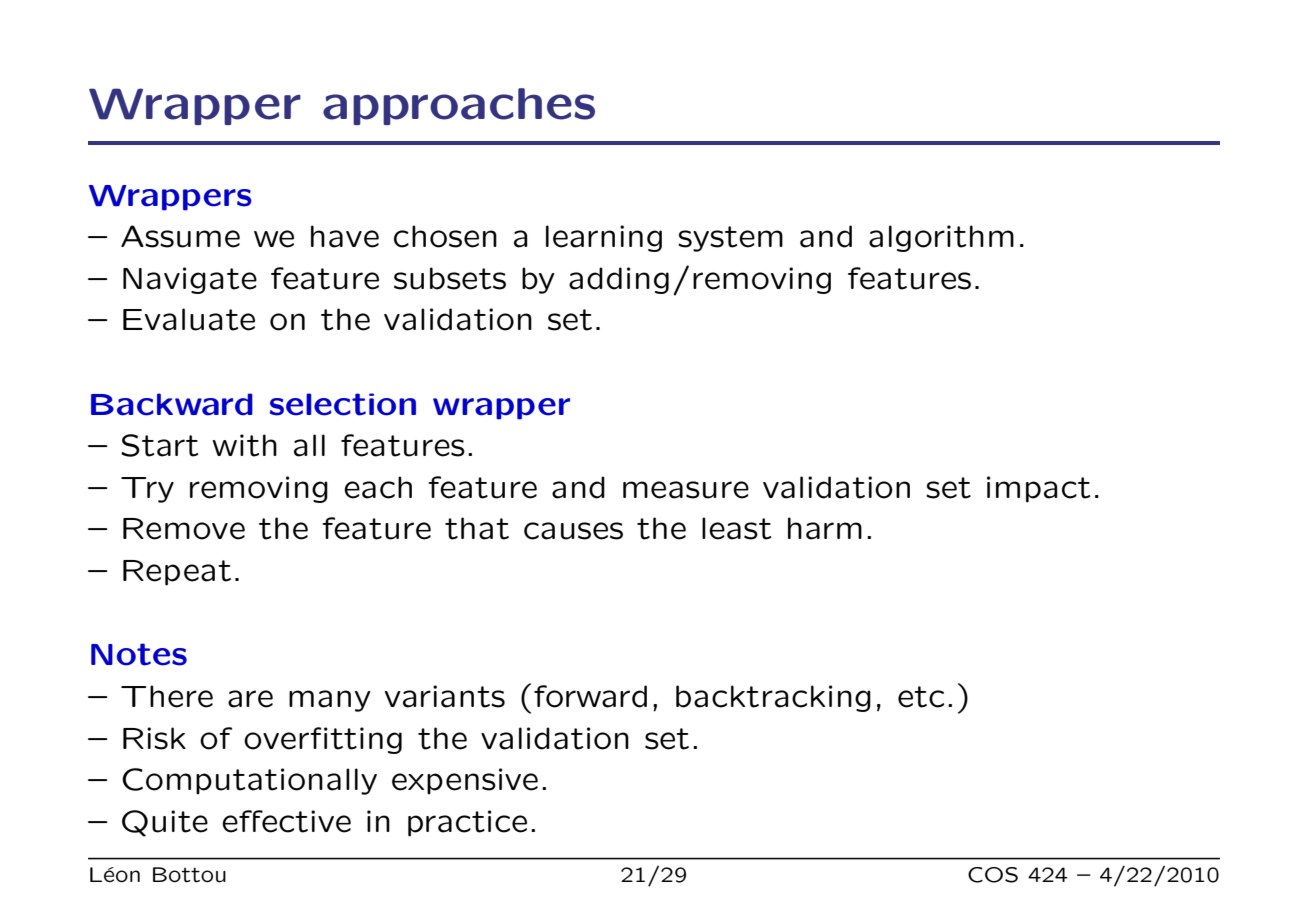 The width and height of the screenshot is (1308, 924). Describe the element at coordinates (941, 238) in the screenshot. I see `algorithm` at that location.
